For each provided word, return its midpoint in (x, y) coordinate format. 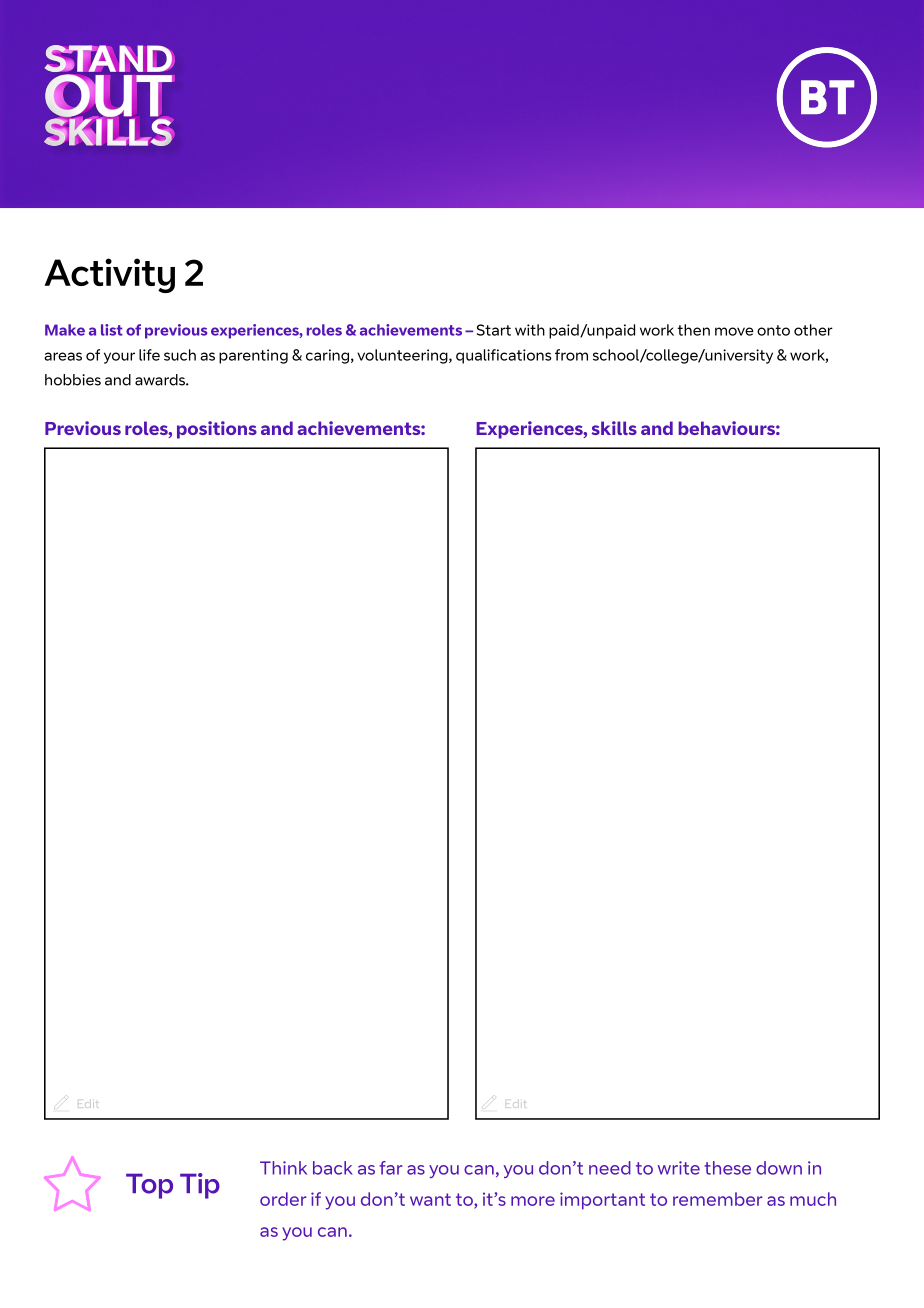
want (430, 1199)
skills (614, 428)
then (693, 330)
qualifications (504, 356)
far (390, 1168)
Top (149, 1186)
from (571, 355)
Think (283, 1168)
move (734, 331)
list (112, 330)
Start (494, 330)
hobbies (73, 380)
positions (217, 430)
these (727, 1168)
